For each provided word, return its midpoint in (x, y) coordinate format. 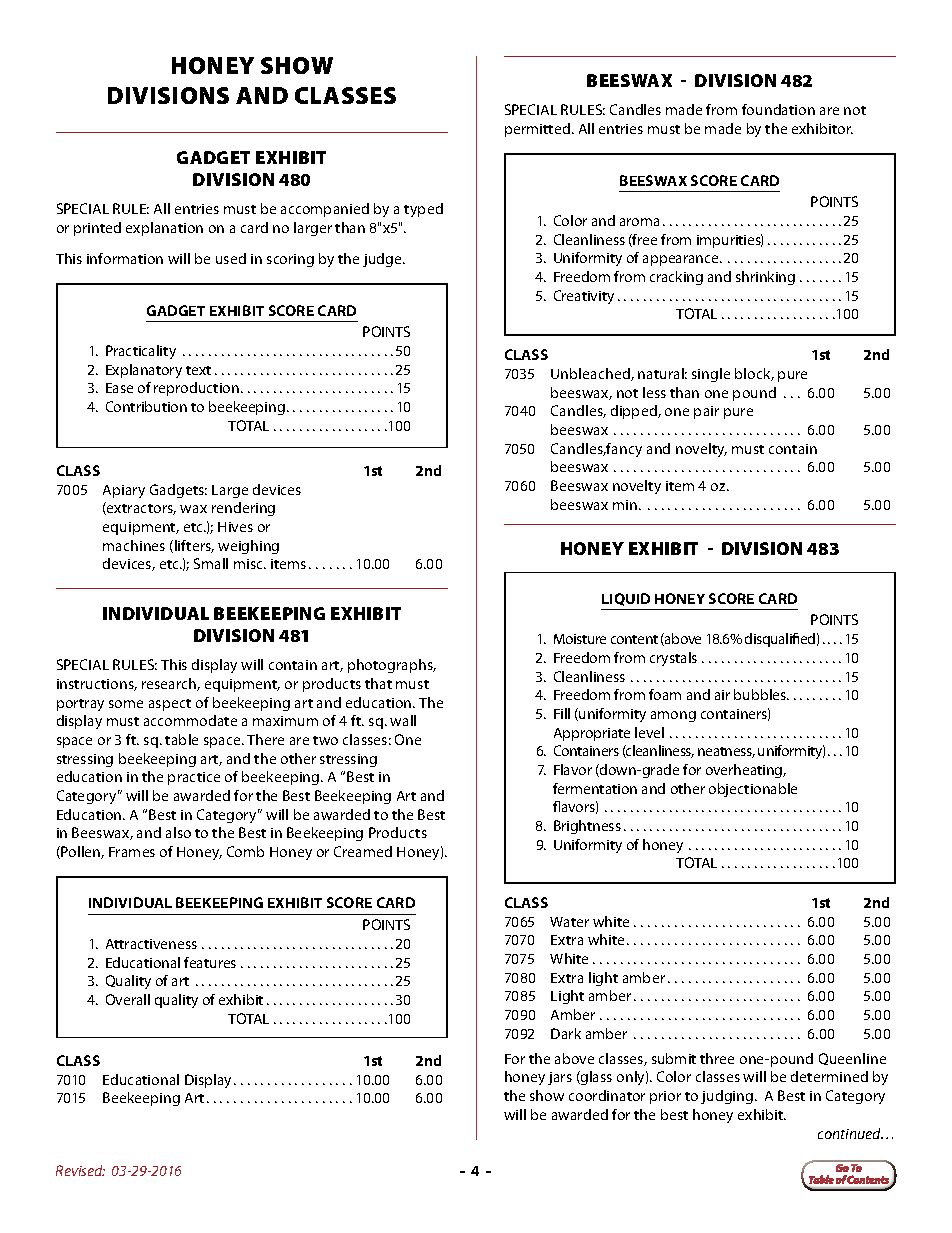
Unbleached (591, 374)
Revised (80, 1170)
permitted (537, 130)
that (378, 683)
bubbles (761, 694)
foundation (778, 109)
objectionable (753, 790)
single (711, 375)
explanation (164, 229)
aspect (170, 705)
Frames (132, 852)
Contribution (146, 406)
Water (569, 922)
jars (560, 1078)
